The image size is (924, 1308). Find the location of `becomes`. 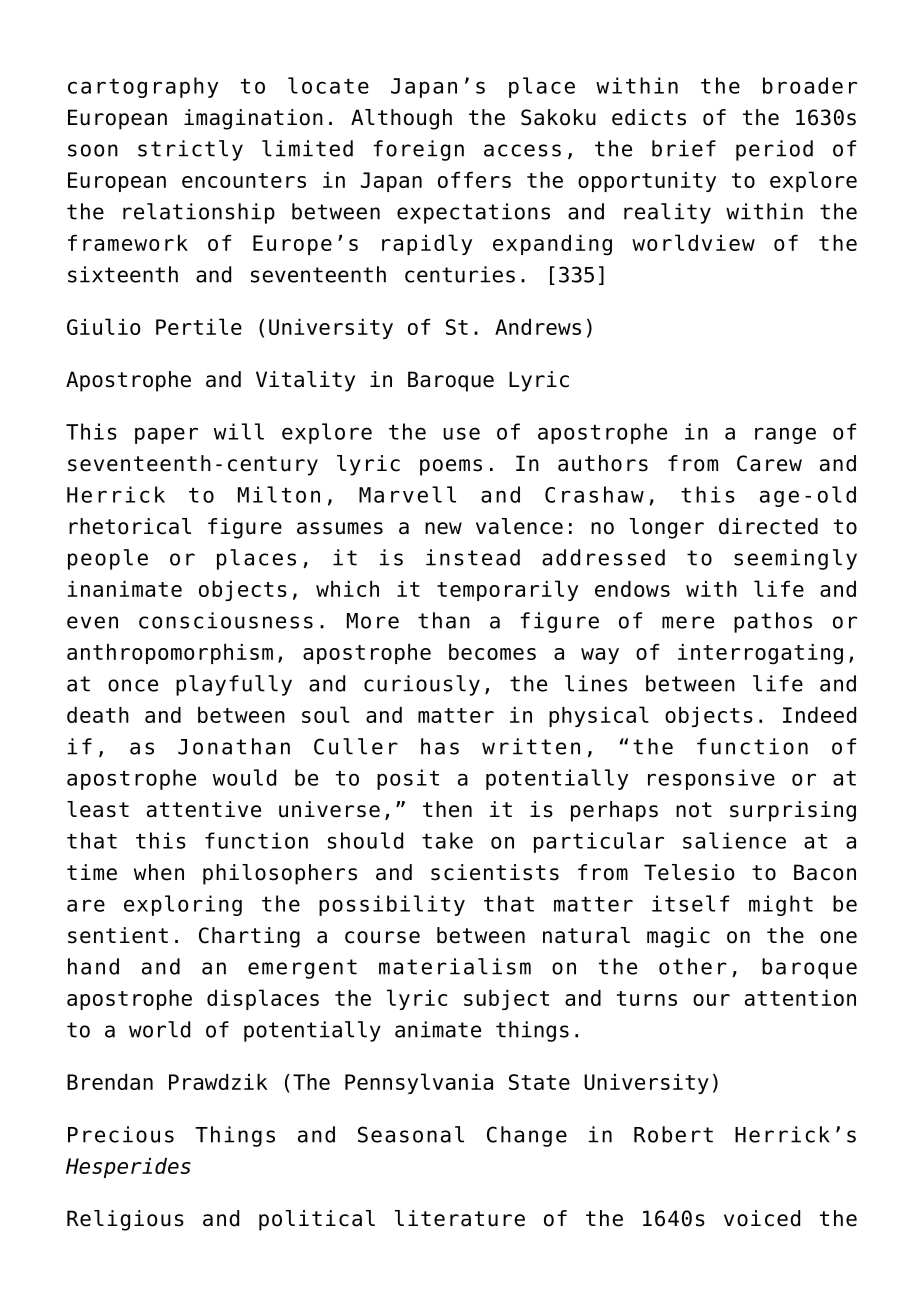

becomes is located at coordinates (492, 652).
